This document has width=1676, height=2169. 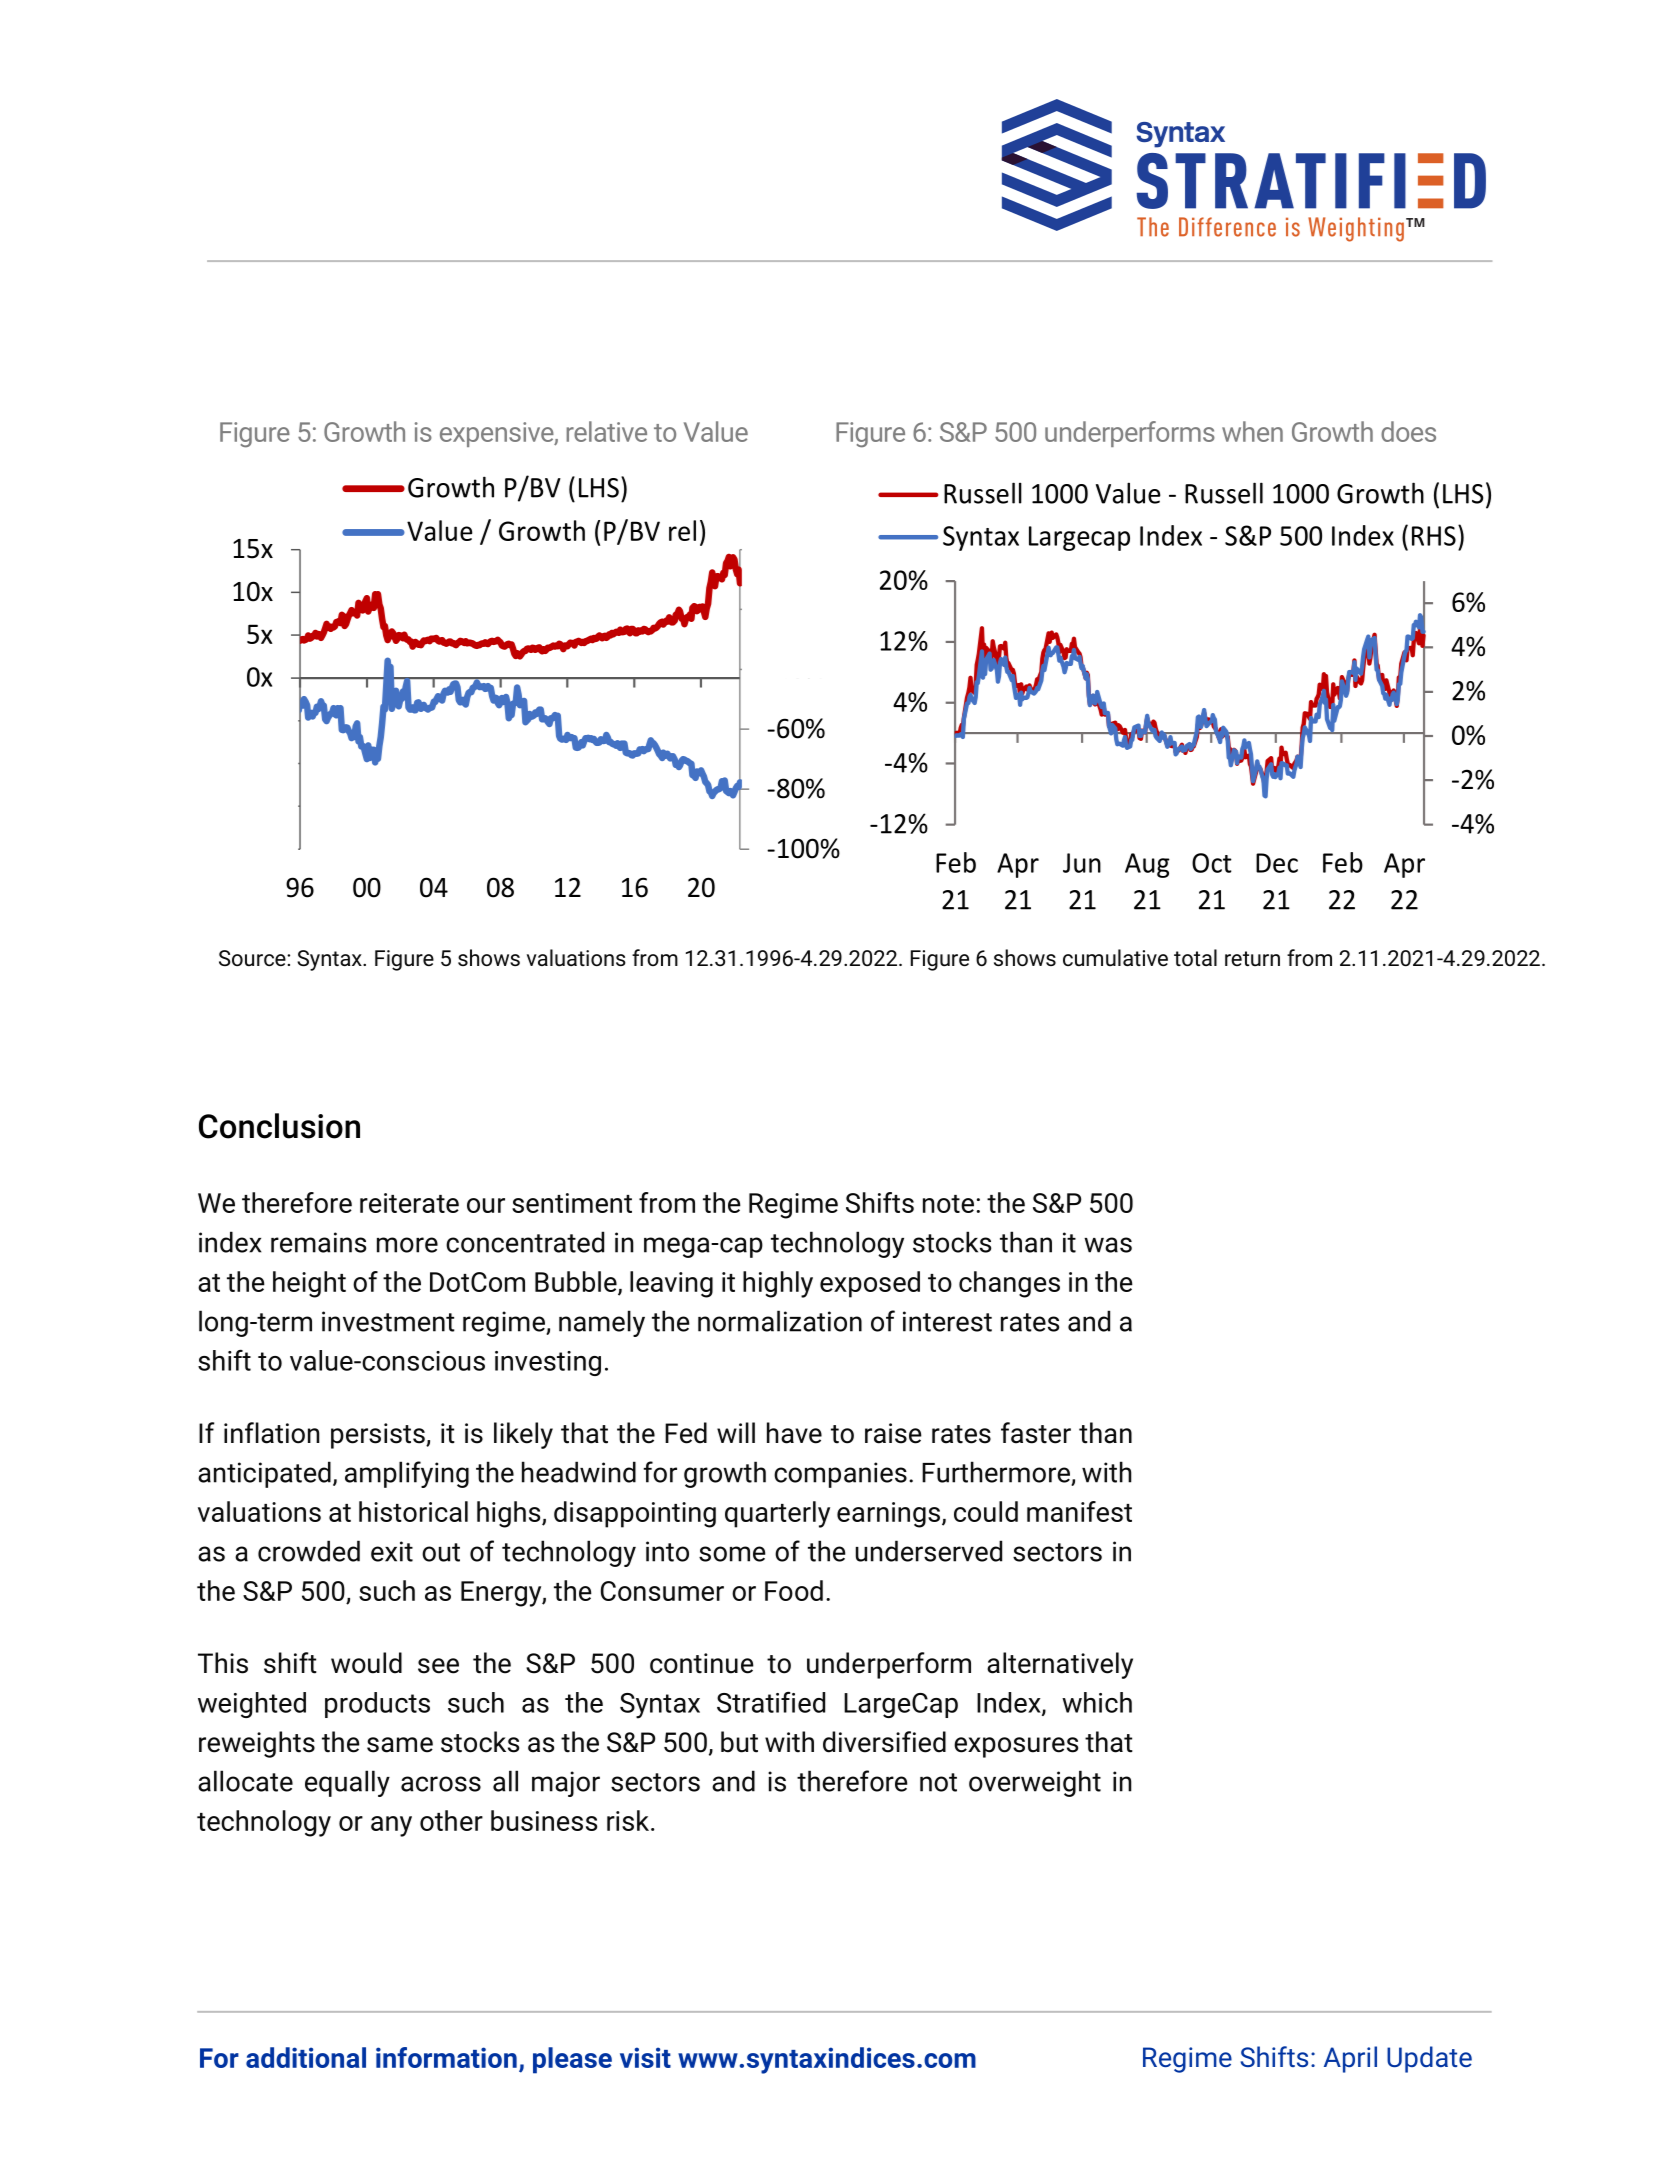 What do you see at coordinates (1408, 431) in the document?
I see `does` at bounding box center [1408, 431].
